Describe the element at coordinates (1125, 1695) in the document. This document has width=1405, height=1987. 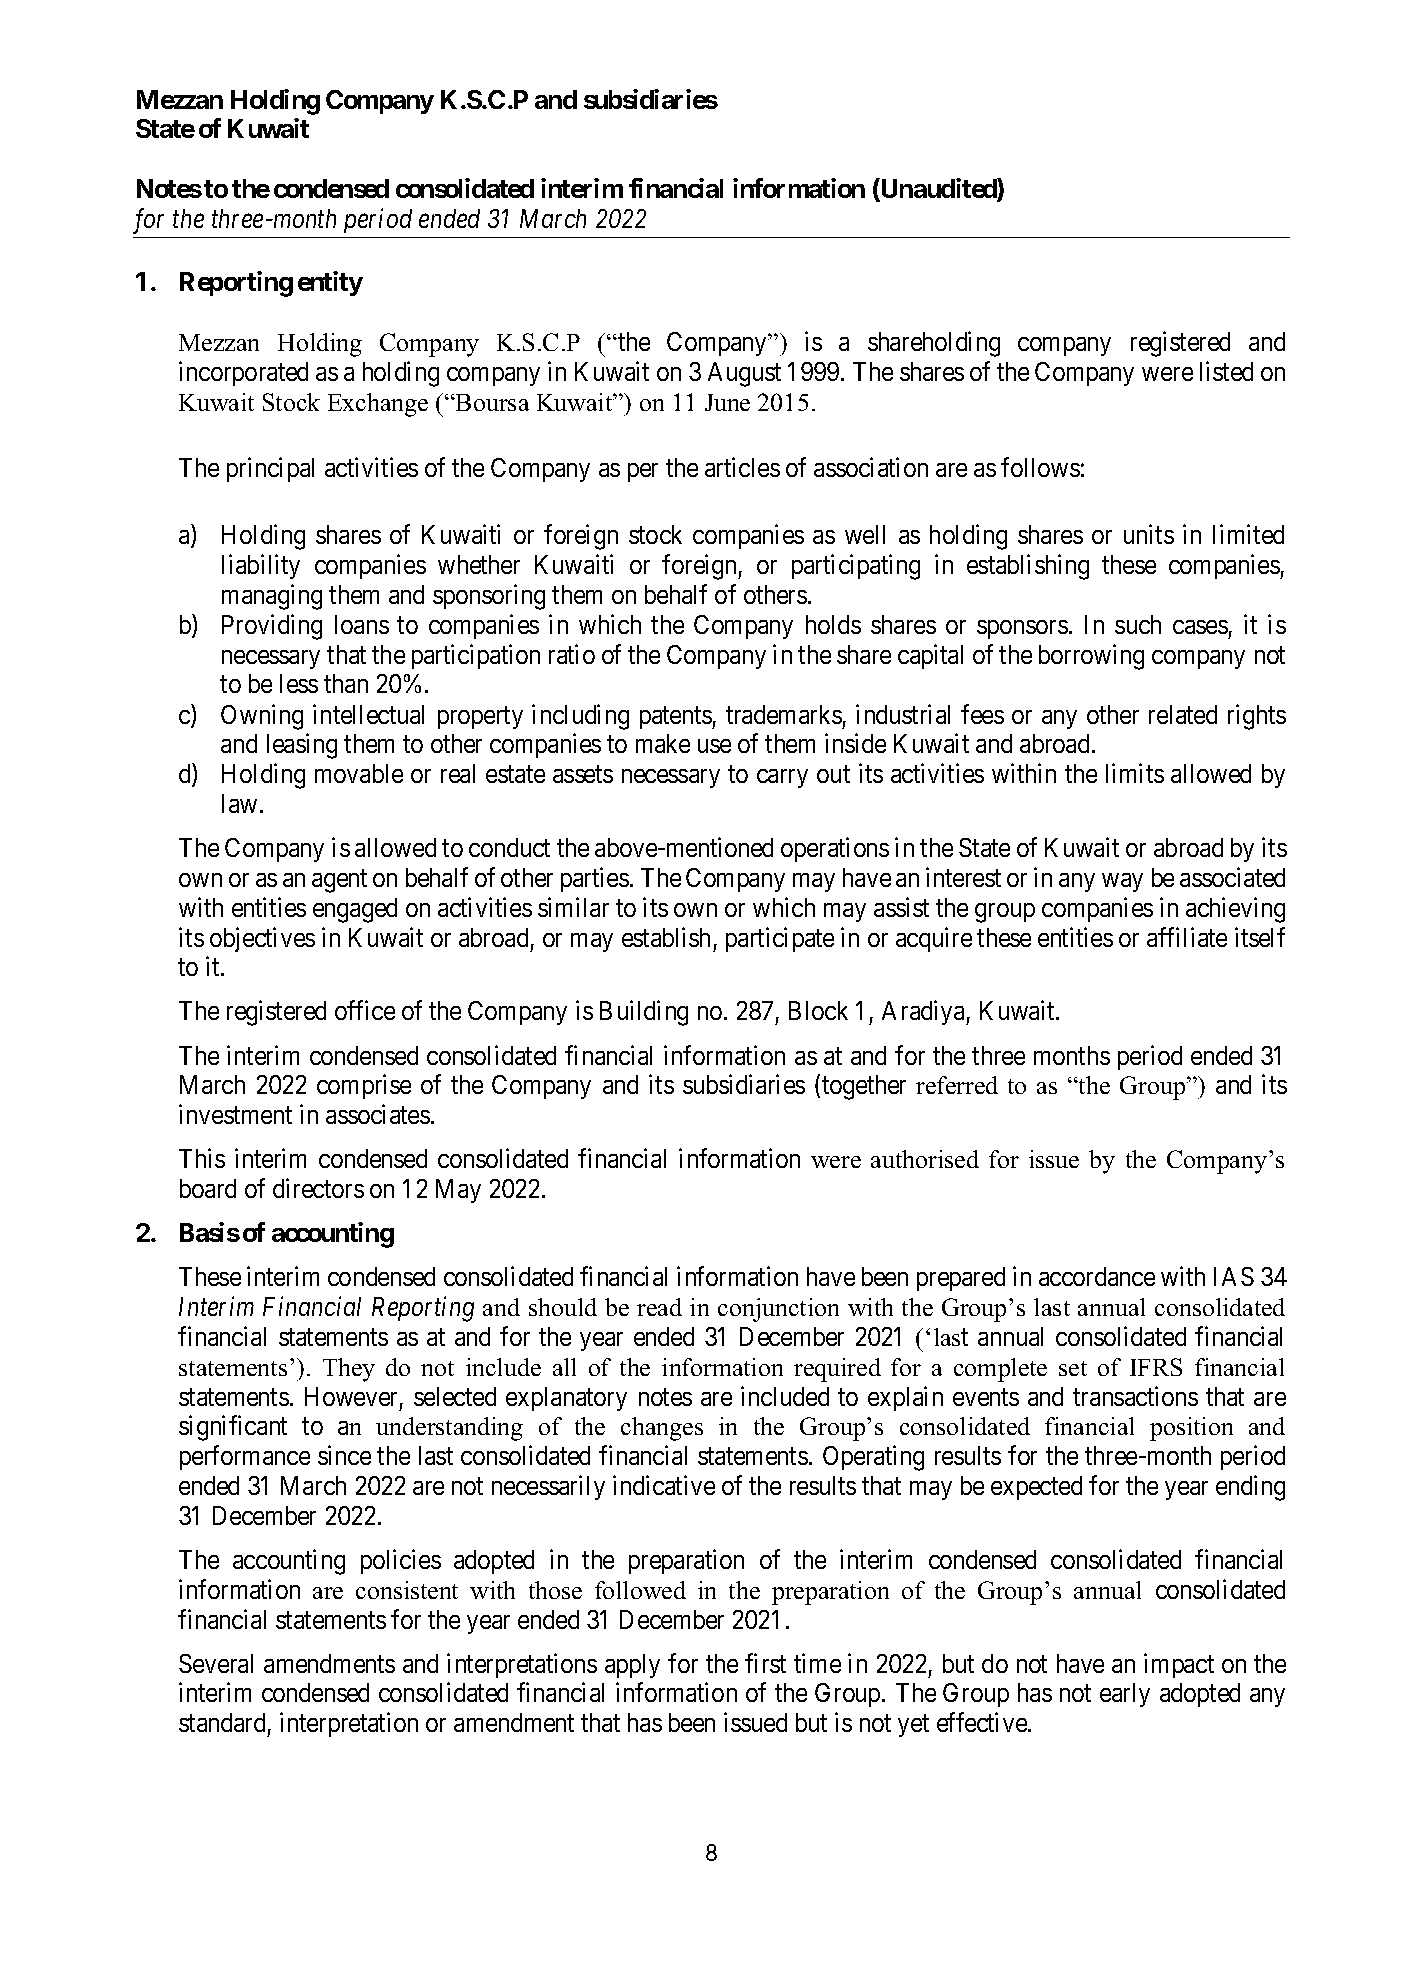
I see `early` at that location.
